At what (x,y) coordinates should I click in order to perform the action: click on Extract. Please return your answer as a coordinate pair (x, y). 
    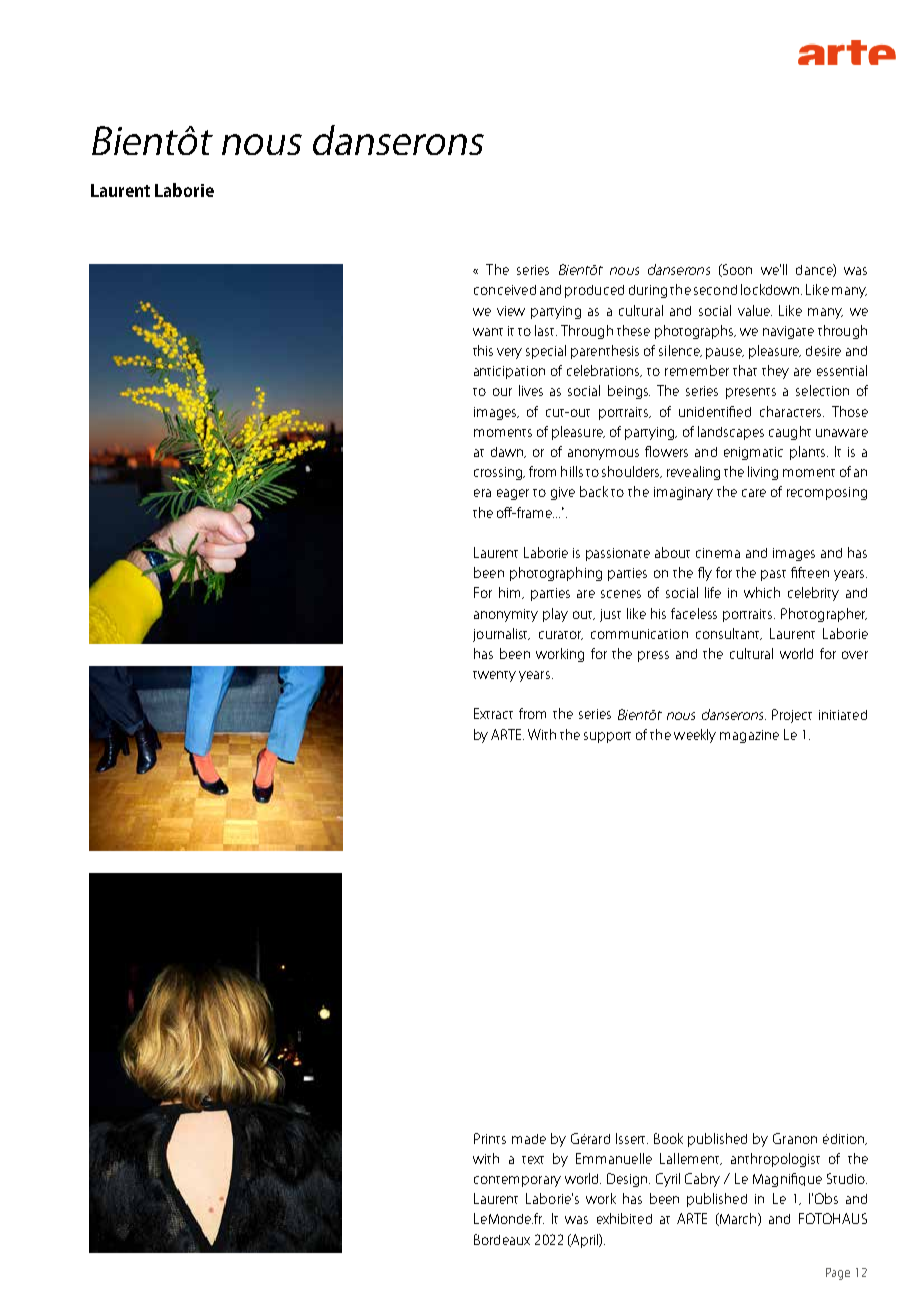
    Looking at the image, I should click on (493, 713).
